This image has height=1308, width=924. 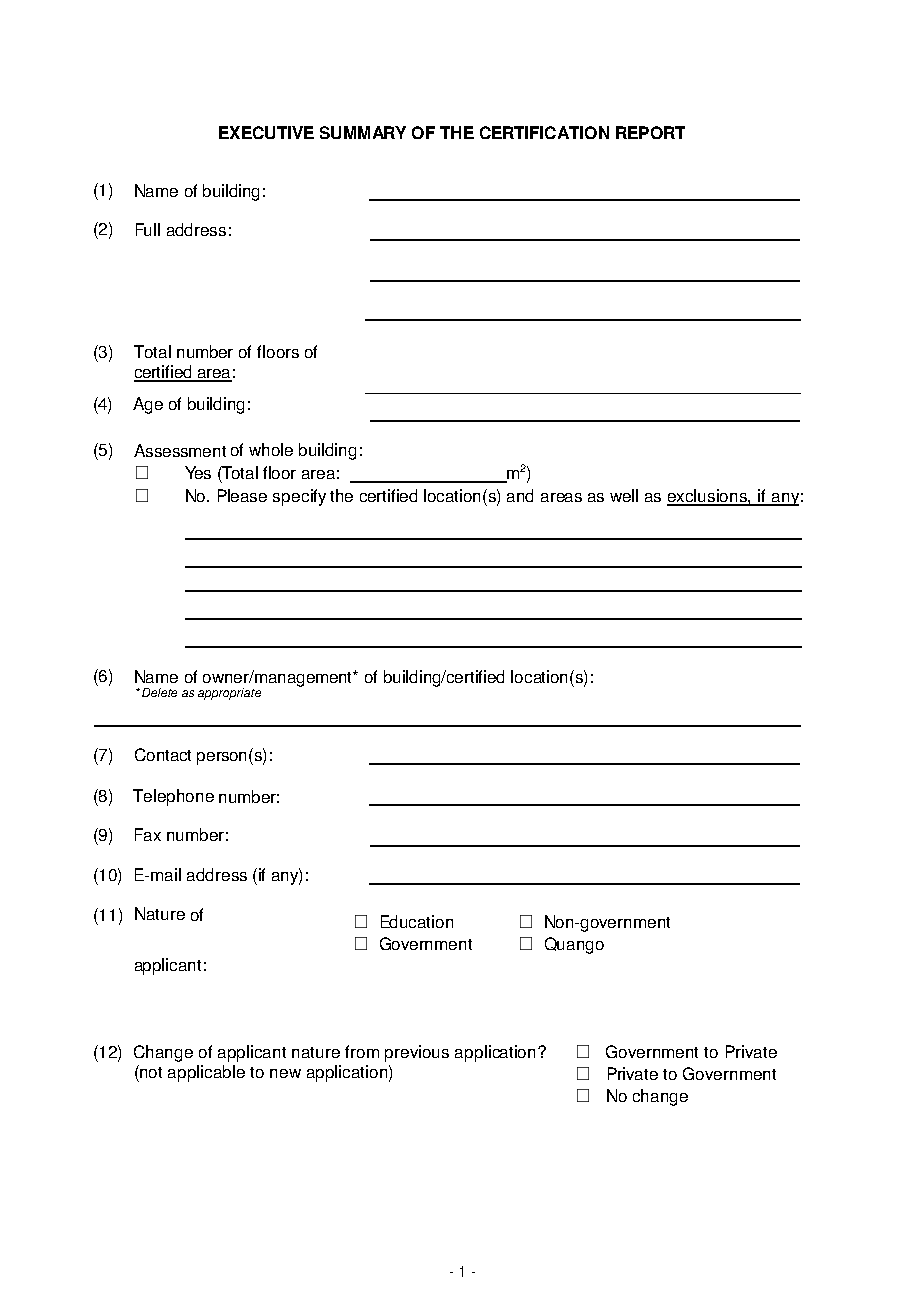 What do you see at coordinates (363, 132) in the image?
I see `SUMMARY` at bounding box center [363, 132].
